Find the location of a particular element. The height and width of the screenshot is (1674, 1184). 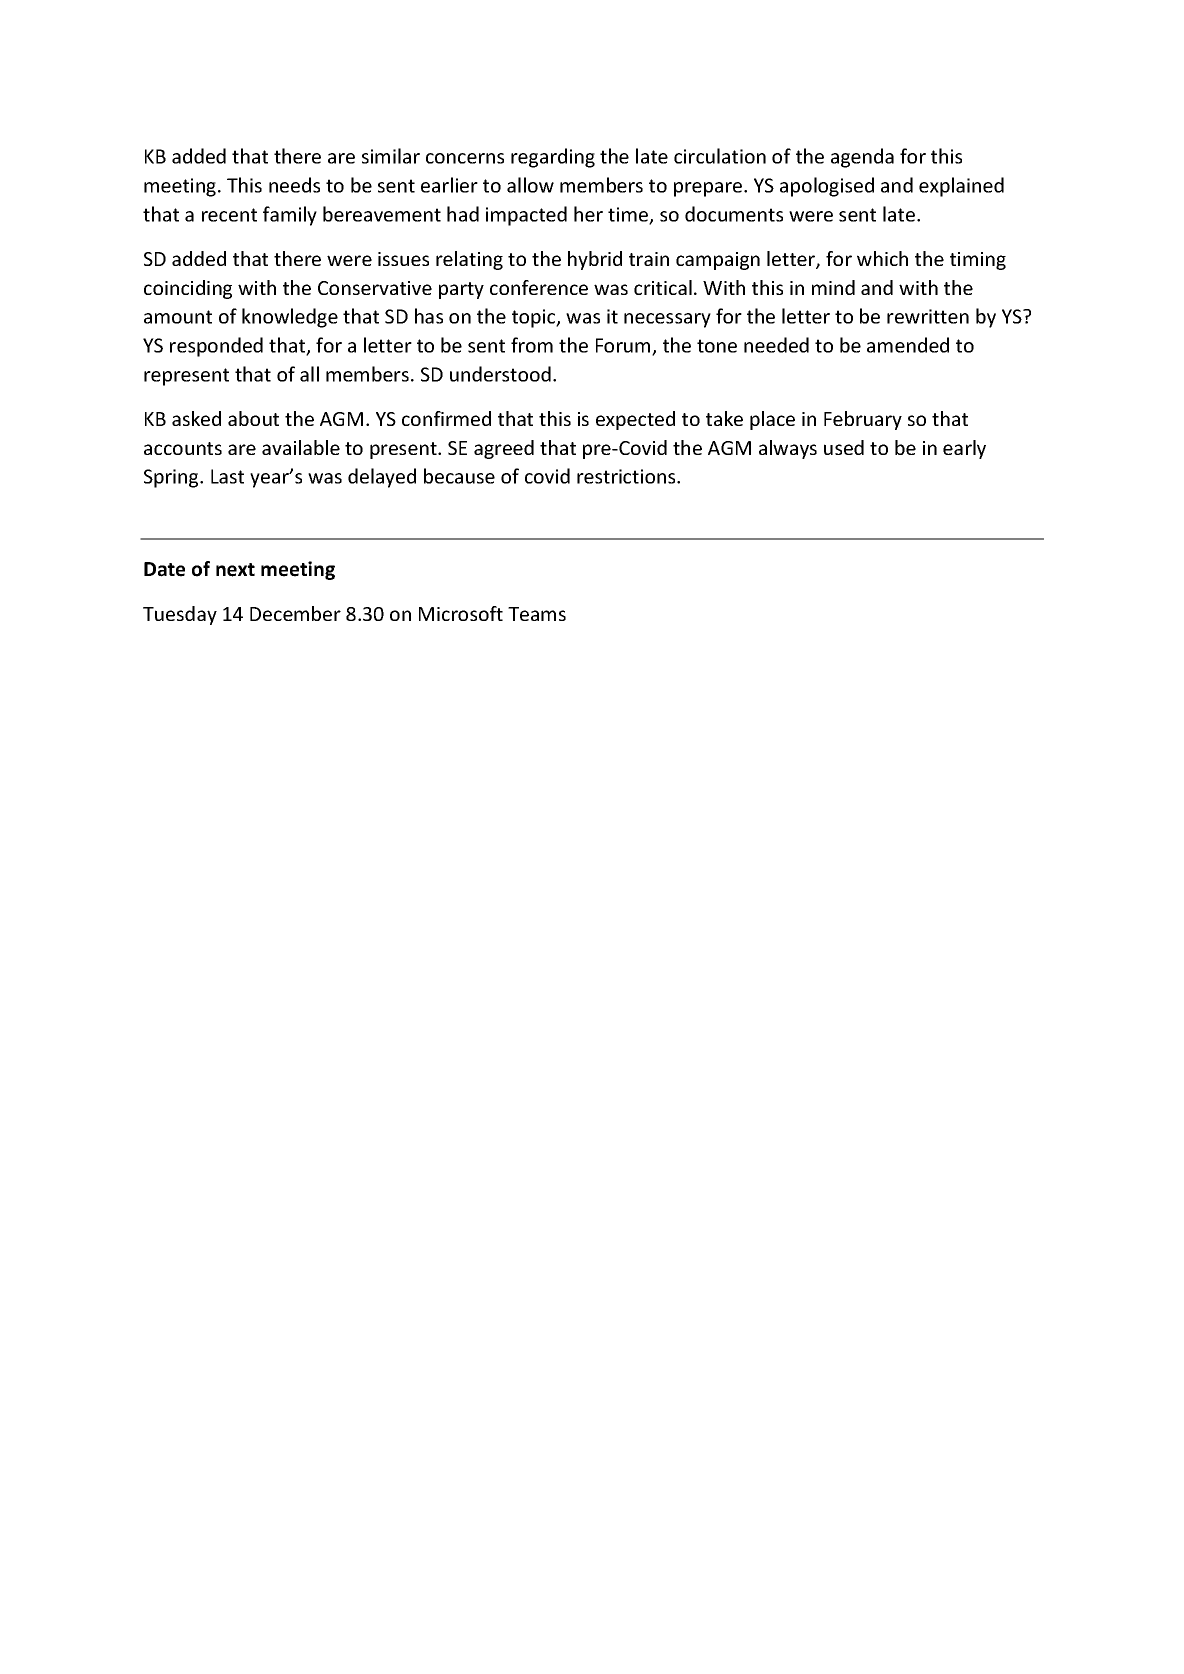

February is located at coordinates (863, 420).
